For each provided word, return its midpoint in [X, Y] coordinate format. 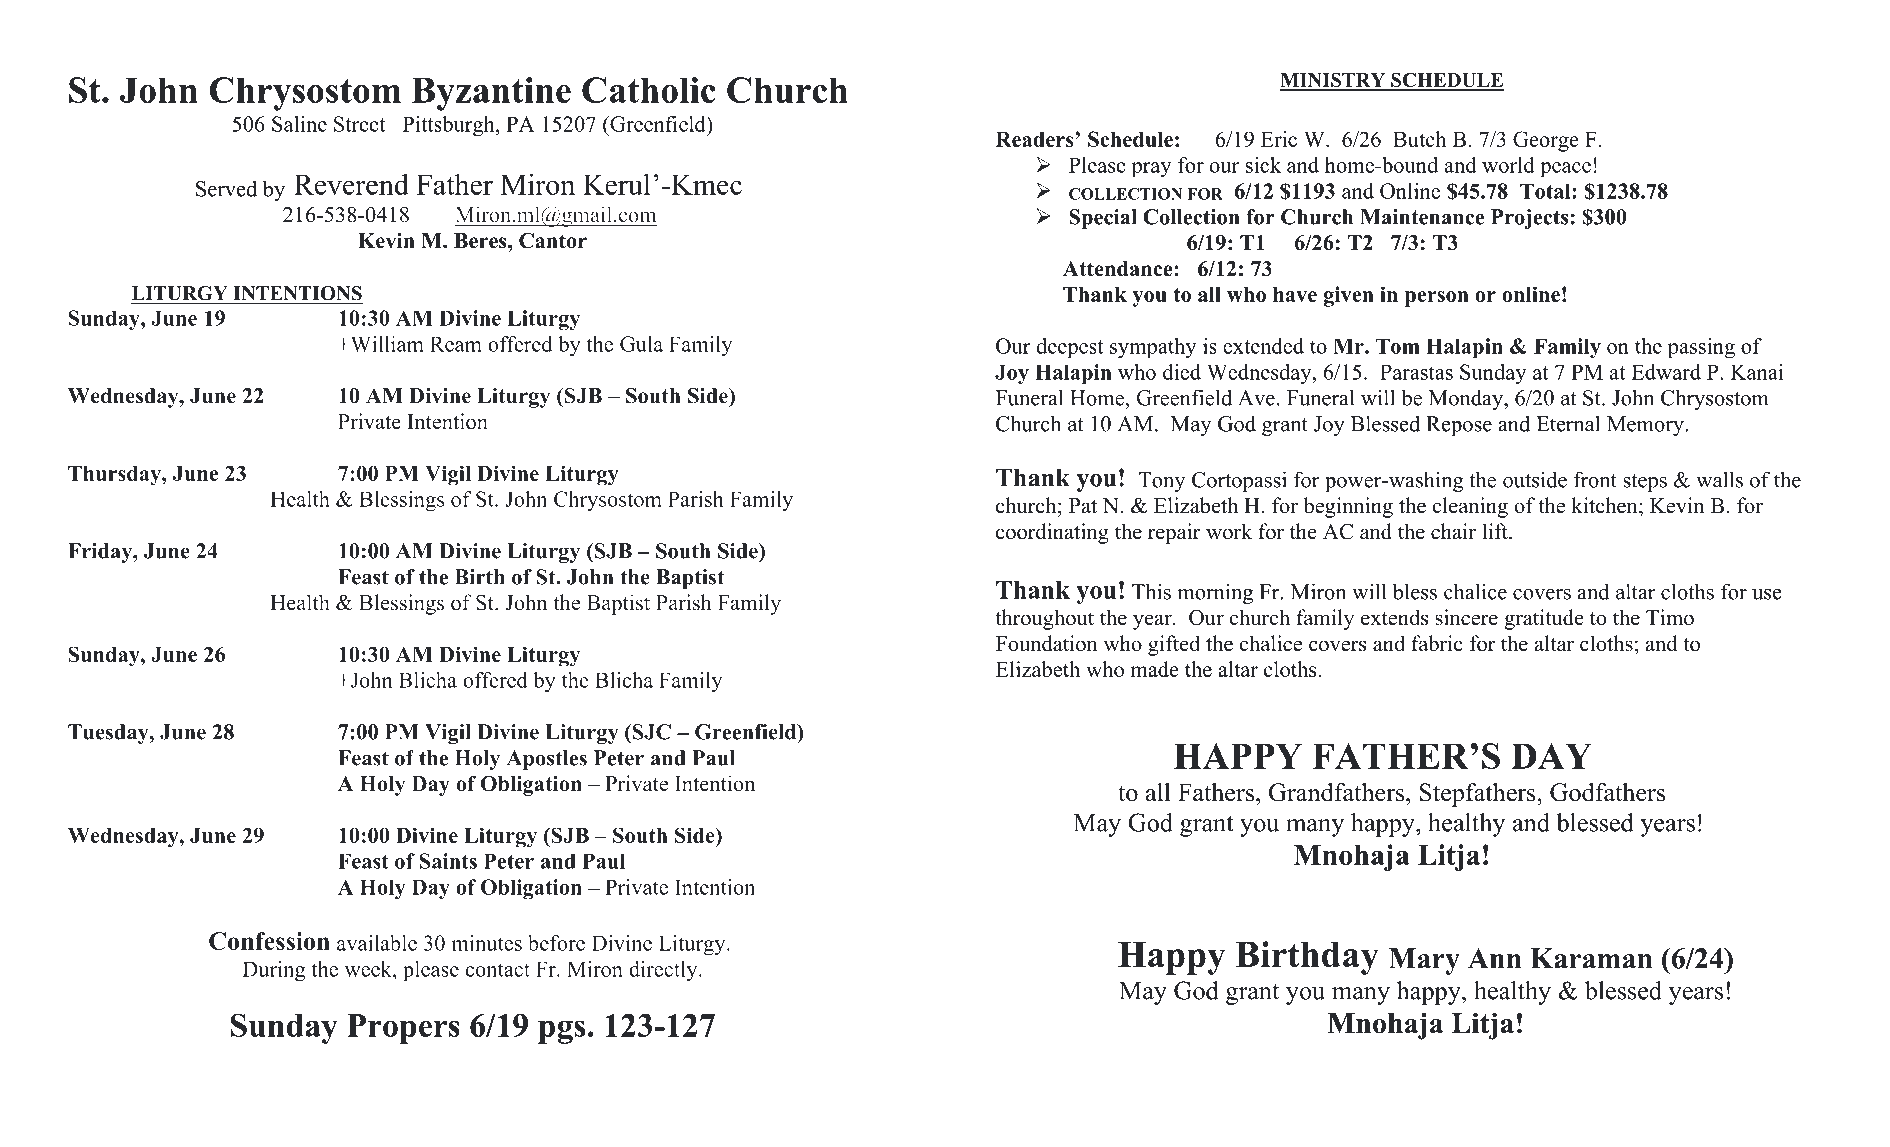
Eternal [1568, 423]
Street [359, 124]
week [369, 969]
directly [664, 971]
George [1546, 141]
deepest [1070, 348]
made [1154, 669]
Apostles [547, 760]
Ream [456, 344]
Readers [1036, 139]
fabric [1437, 643]
